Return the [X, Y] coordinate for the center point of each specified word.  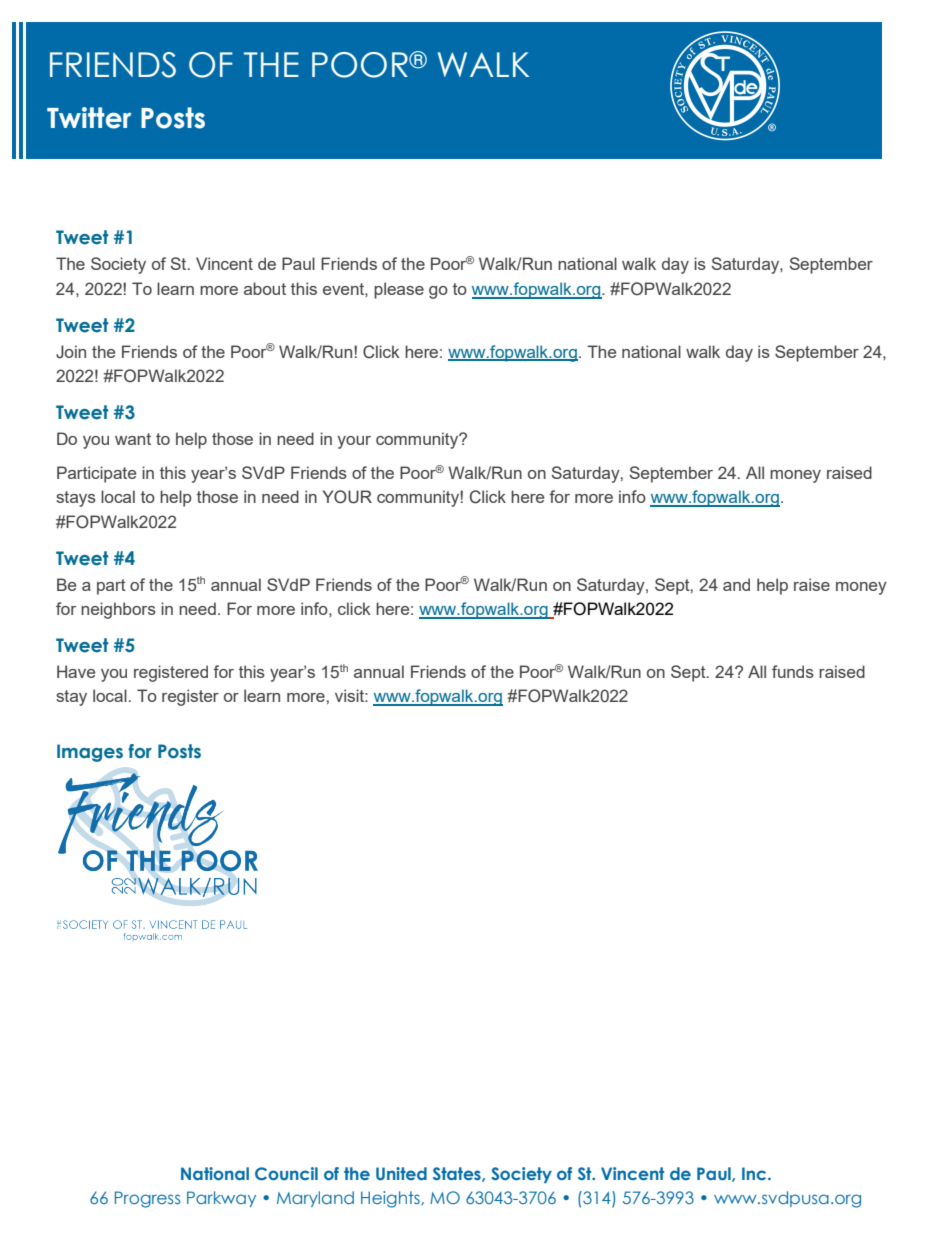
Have [76, 671]
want [133, 439]
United [401, 1173]
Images [90, 753]
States [458, 1174]
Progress [148, 1199]
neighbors [118, 610]
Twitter [89, 118]
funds [793, 671]
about [265, 288]
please [399, 290]
